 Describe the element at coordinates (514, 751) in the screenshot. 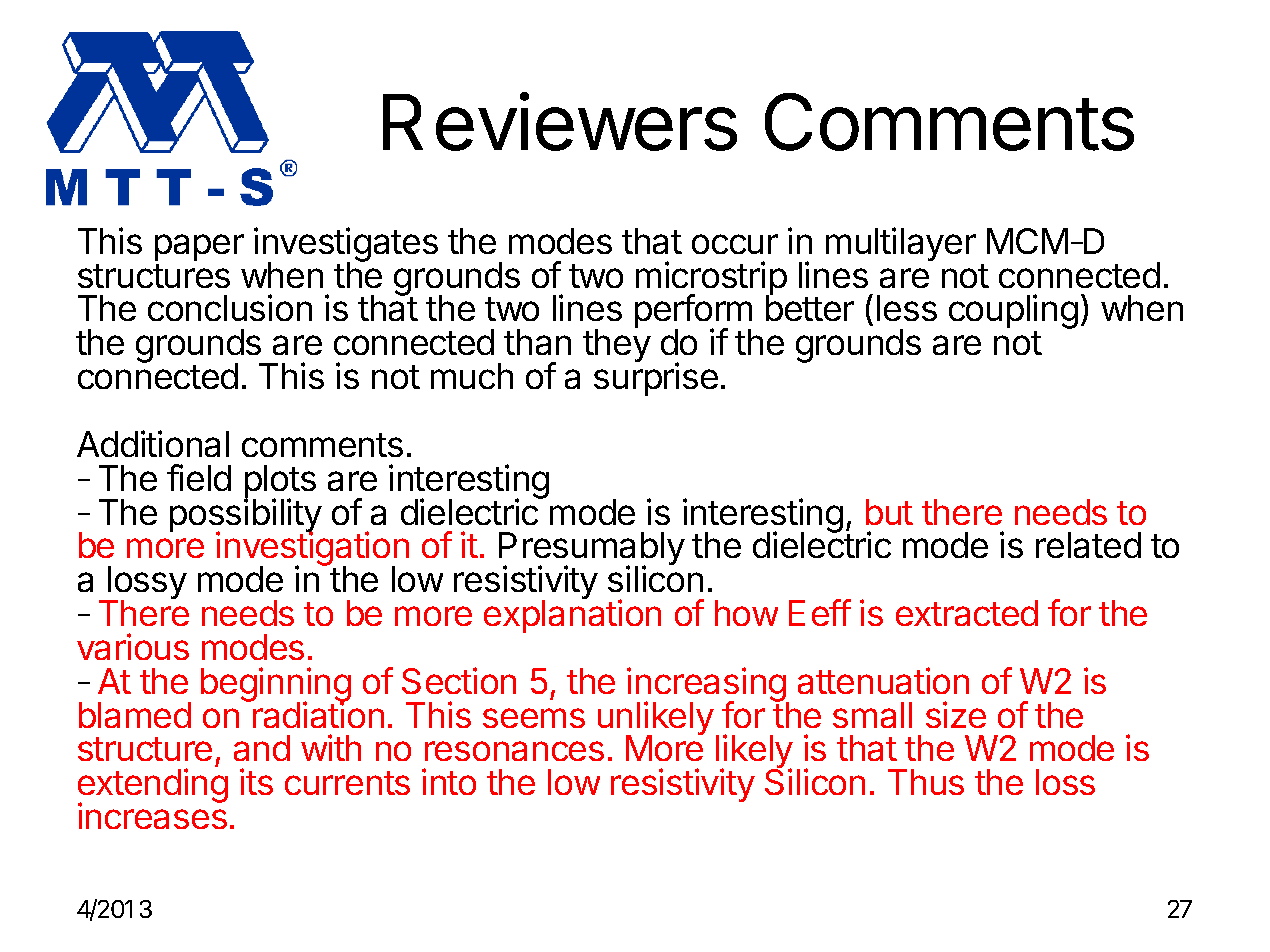

I see `resonances` at that location.
